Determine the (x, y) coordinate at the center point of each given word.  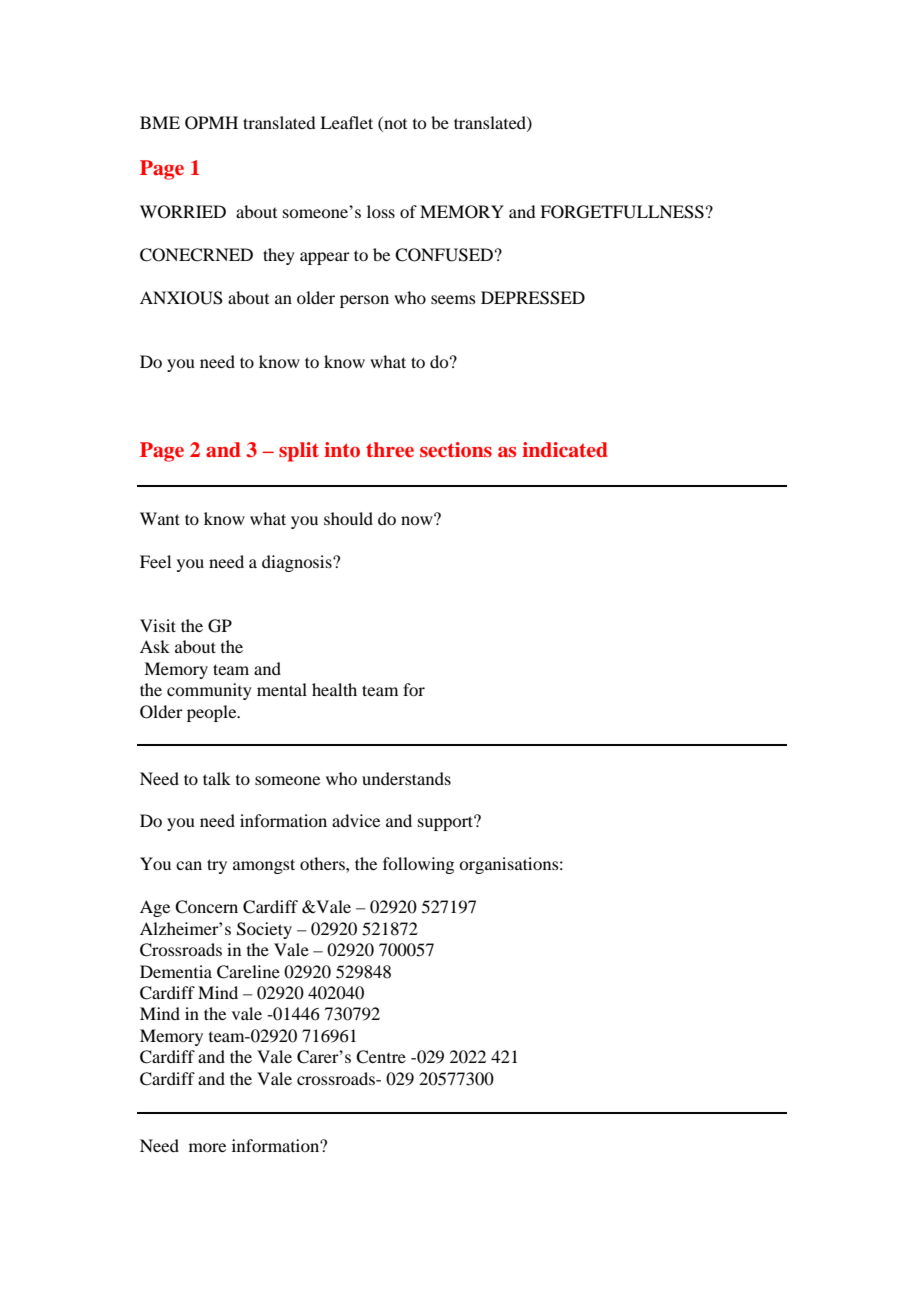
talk (217, 778)
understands (406, 778)
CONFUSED (444, 255)
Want (160, 518)
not (394, 124)
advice (356, 820)
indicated (565, 450)
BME (160, 122)
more (207, 1147)
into (342, 449)
